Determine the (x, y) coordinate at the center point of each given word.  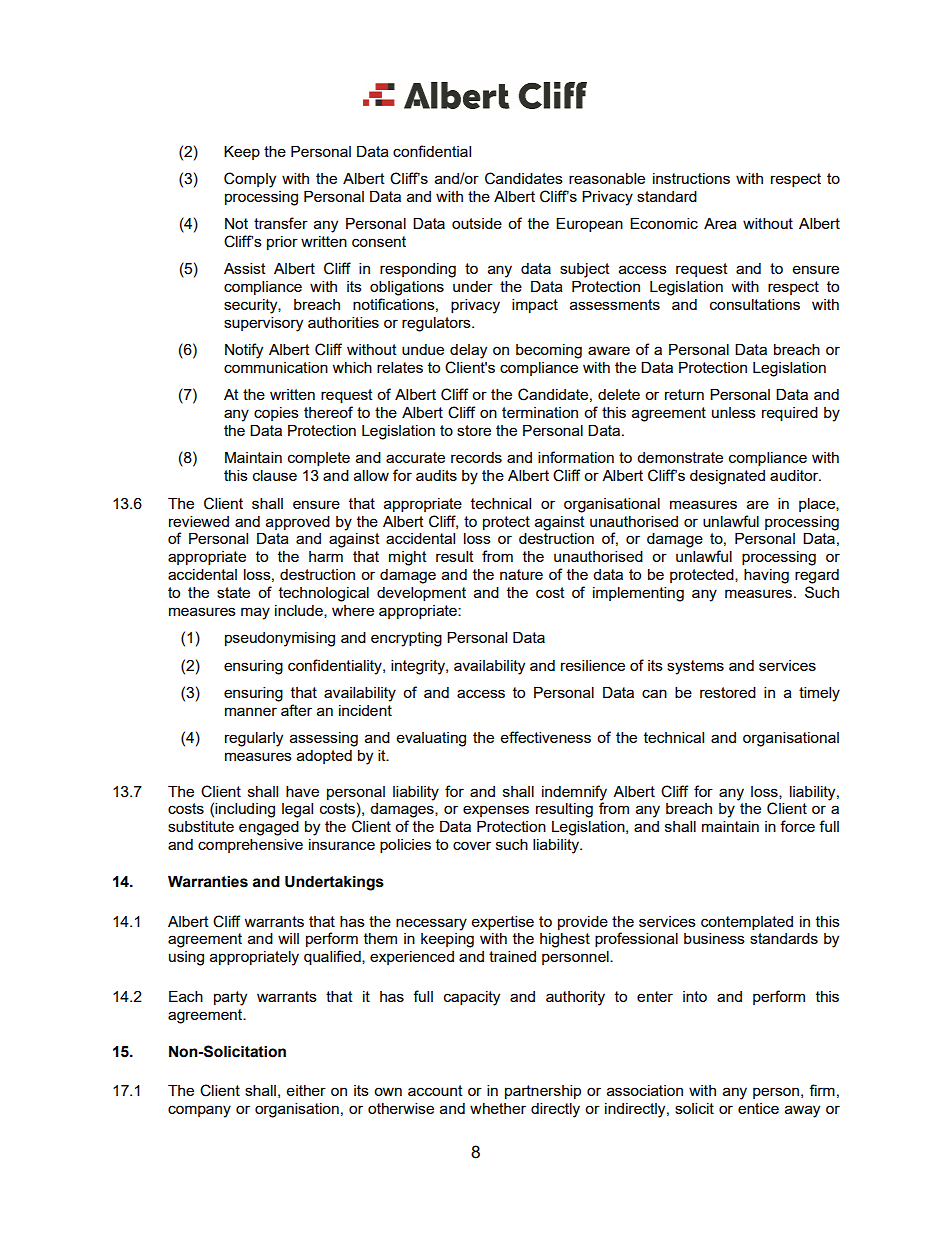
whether (498, 1108)
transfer (281, 223)
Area (720, 223)
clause (275, 475)
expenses (496, 811)
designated (727, 477)
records (476, 457)
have (302, 791)
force (797, 826)
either (306, 1090)
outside (477, 223)
